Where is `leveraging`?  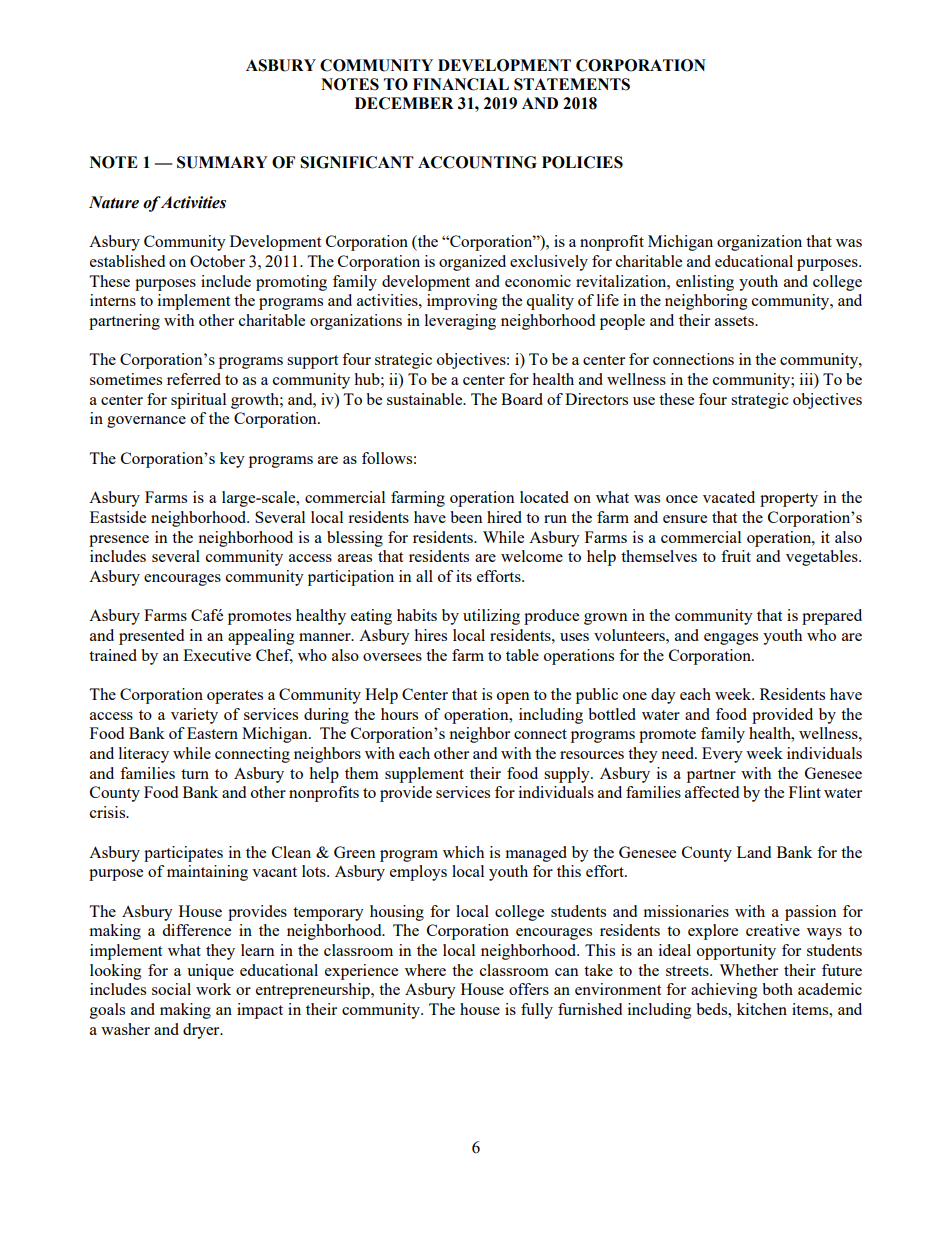
leveraging is located at coordinates (460, 322).
